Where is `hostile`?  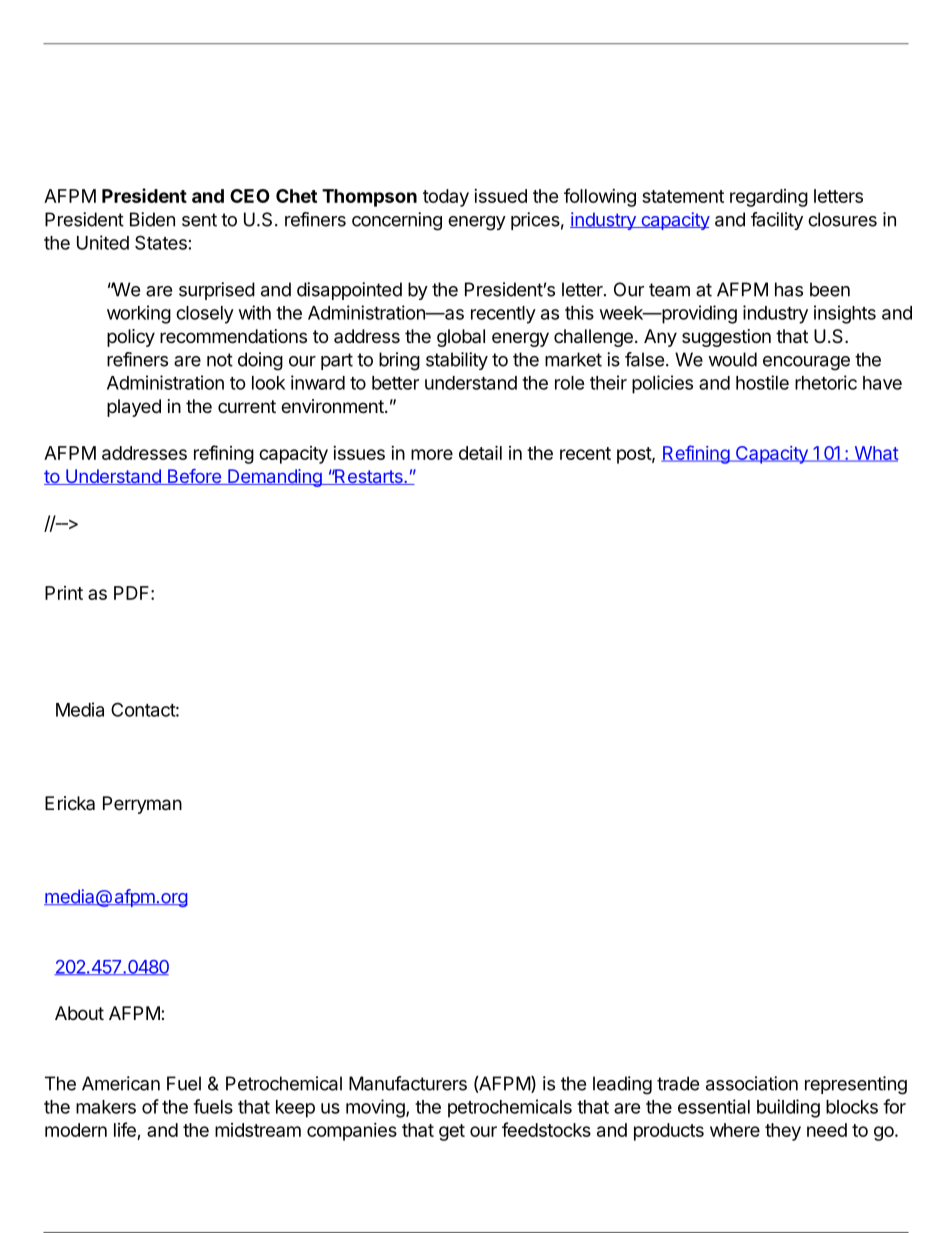
hostile is located at coordinates (762, 382).
